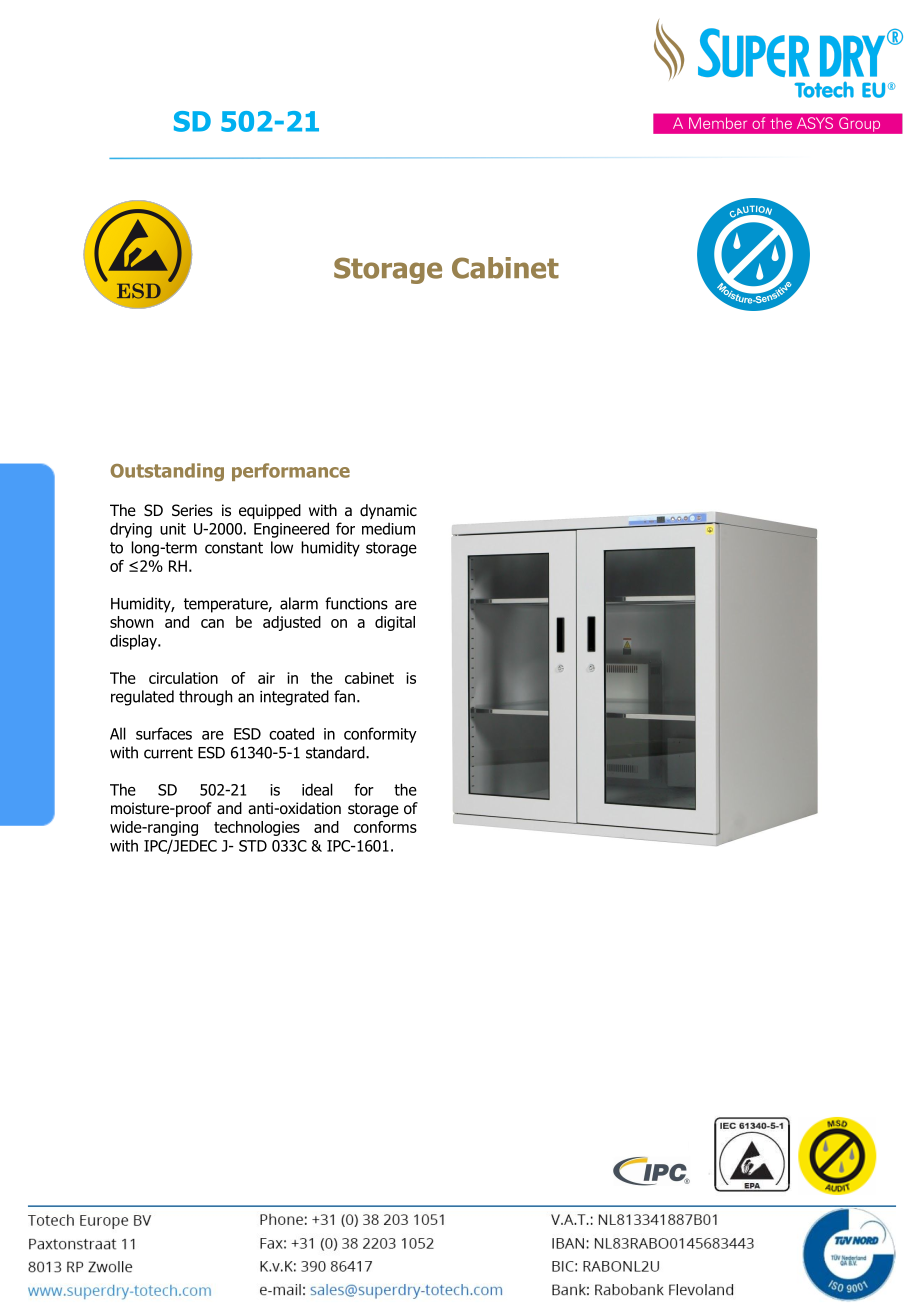 This screenshot has height=1308, width=924. I want to click on Outstanding, so click(167, 472).
